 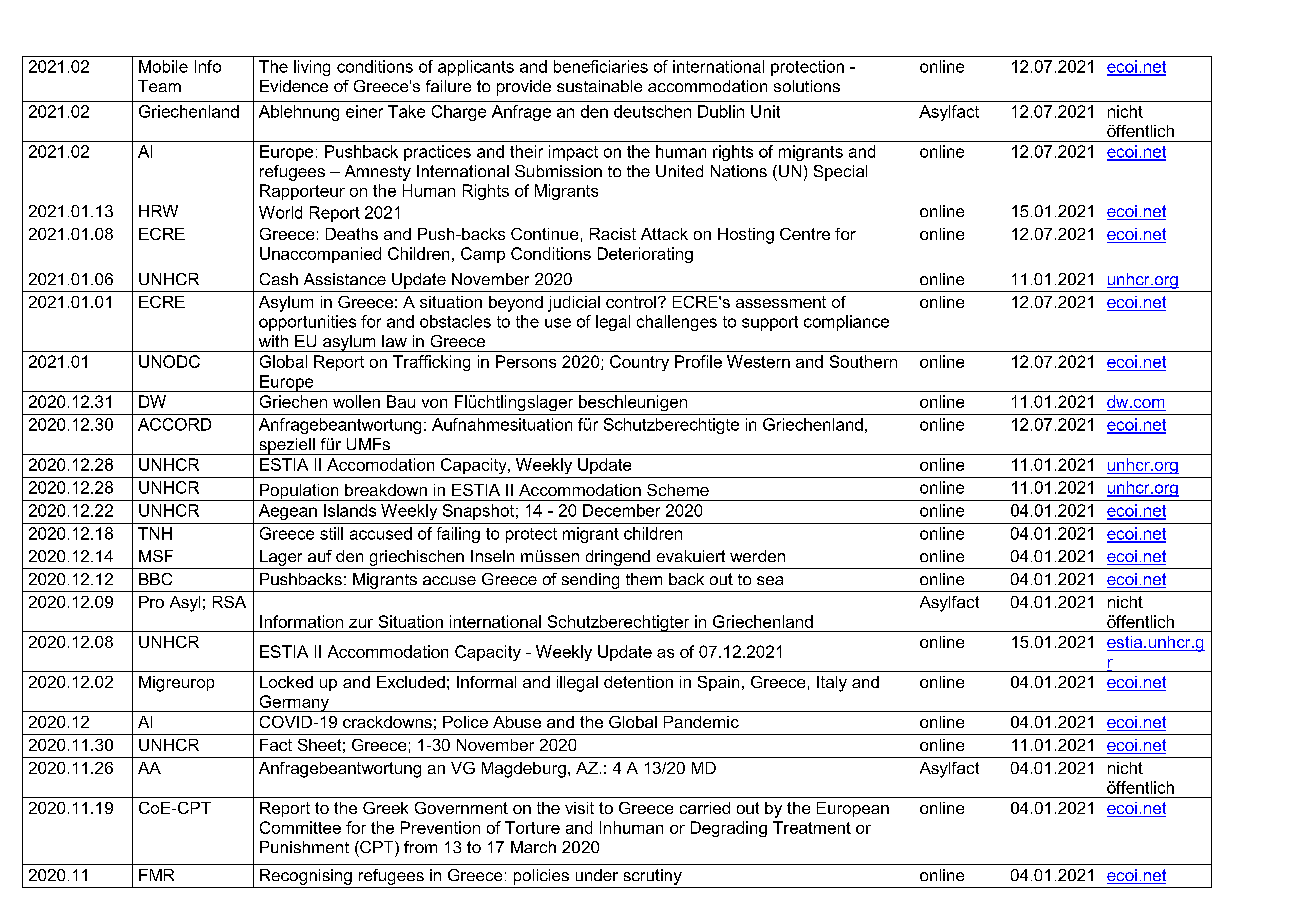 I want to click on Evidence, so click(x=294, y=86).
